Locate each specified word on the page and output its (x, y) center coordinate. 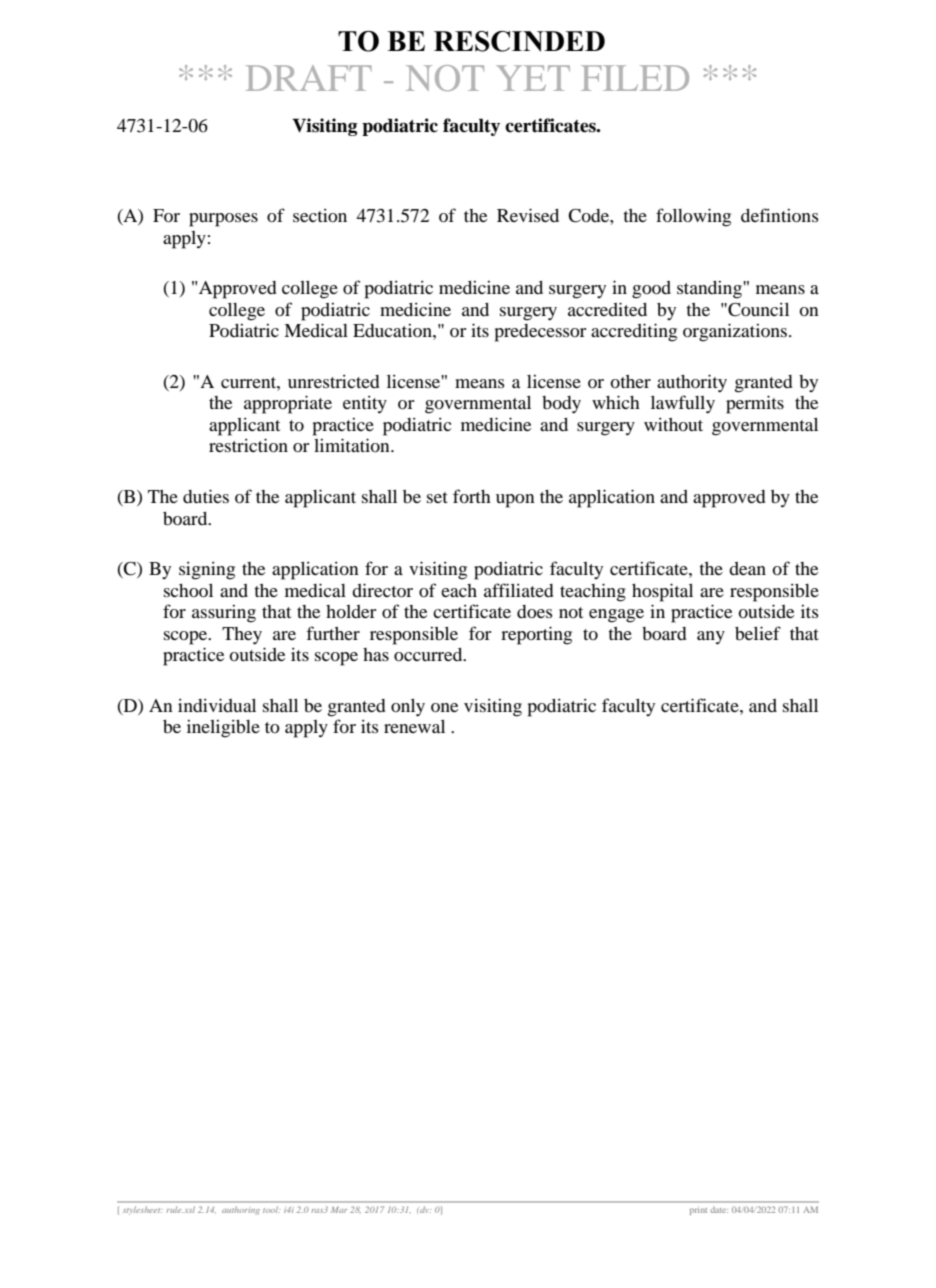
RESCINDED (519, 41)
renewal (414, 726)
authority (692, 383)
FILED (635, 78)
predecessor (540, 333)
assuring (224, 614)
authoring (241, 1210)
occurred (429, 654)
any (711, 638)
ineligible (223, 729)
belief (758, 633)
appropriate (288, 404)
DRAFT (309, 78)
